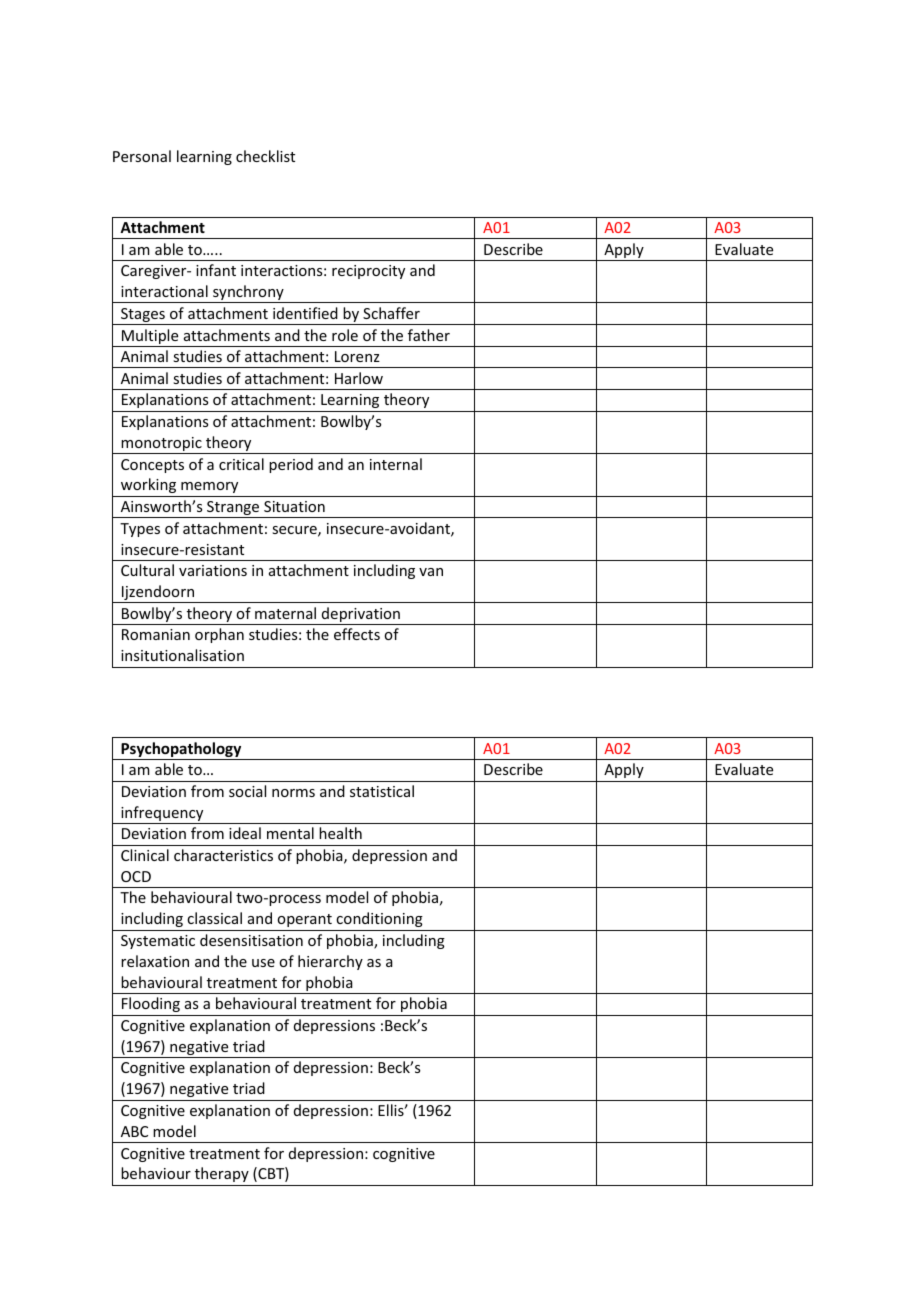 This document has width=924, height=1308. I want to click on maternal, so click(285, 613).
